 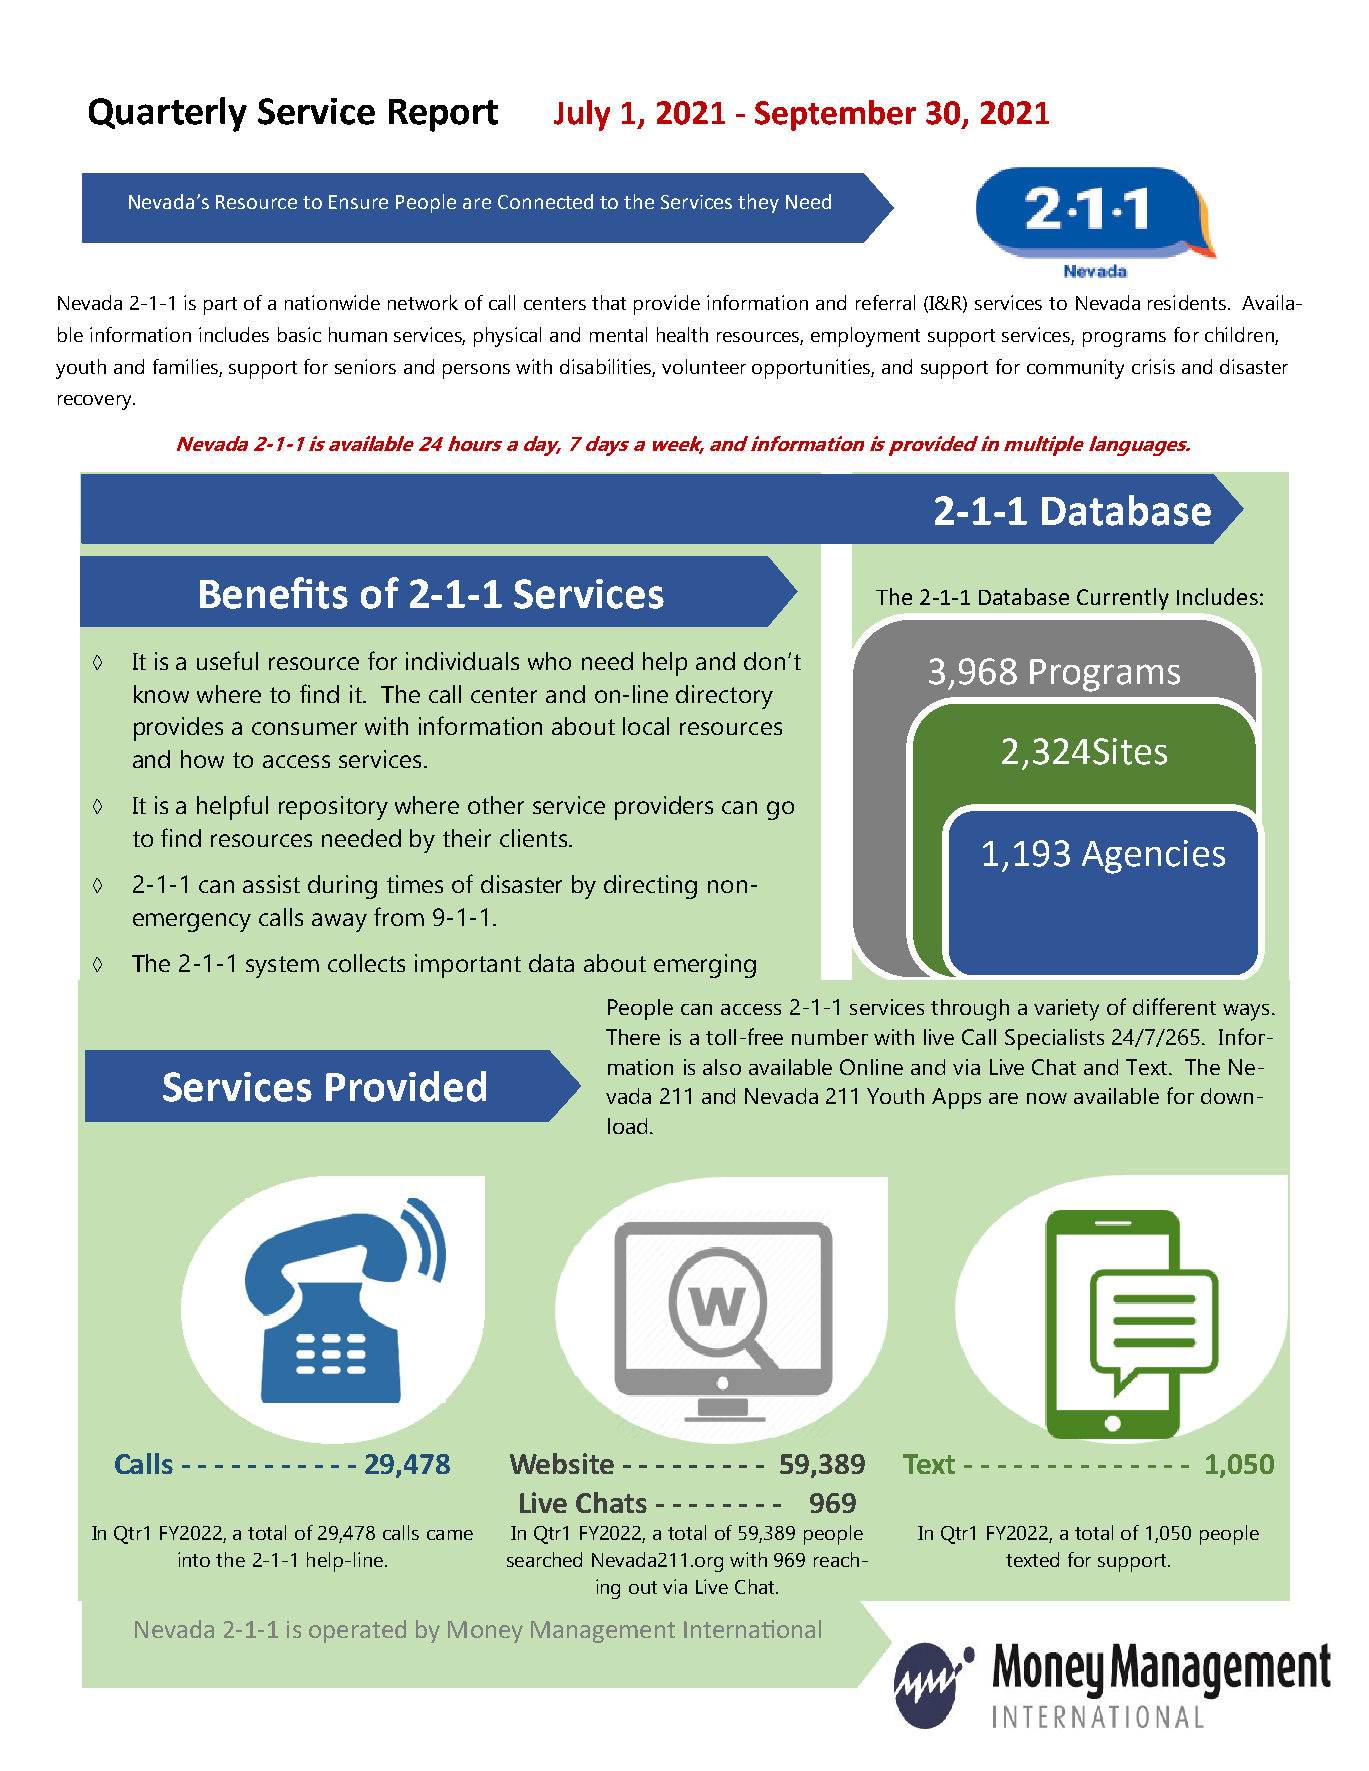 What do you see at coordinates (358, 202) in the document?
I see `Ensure` at bounding box center [358, 202].
